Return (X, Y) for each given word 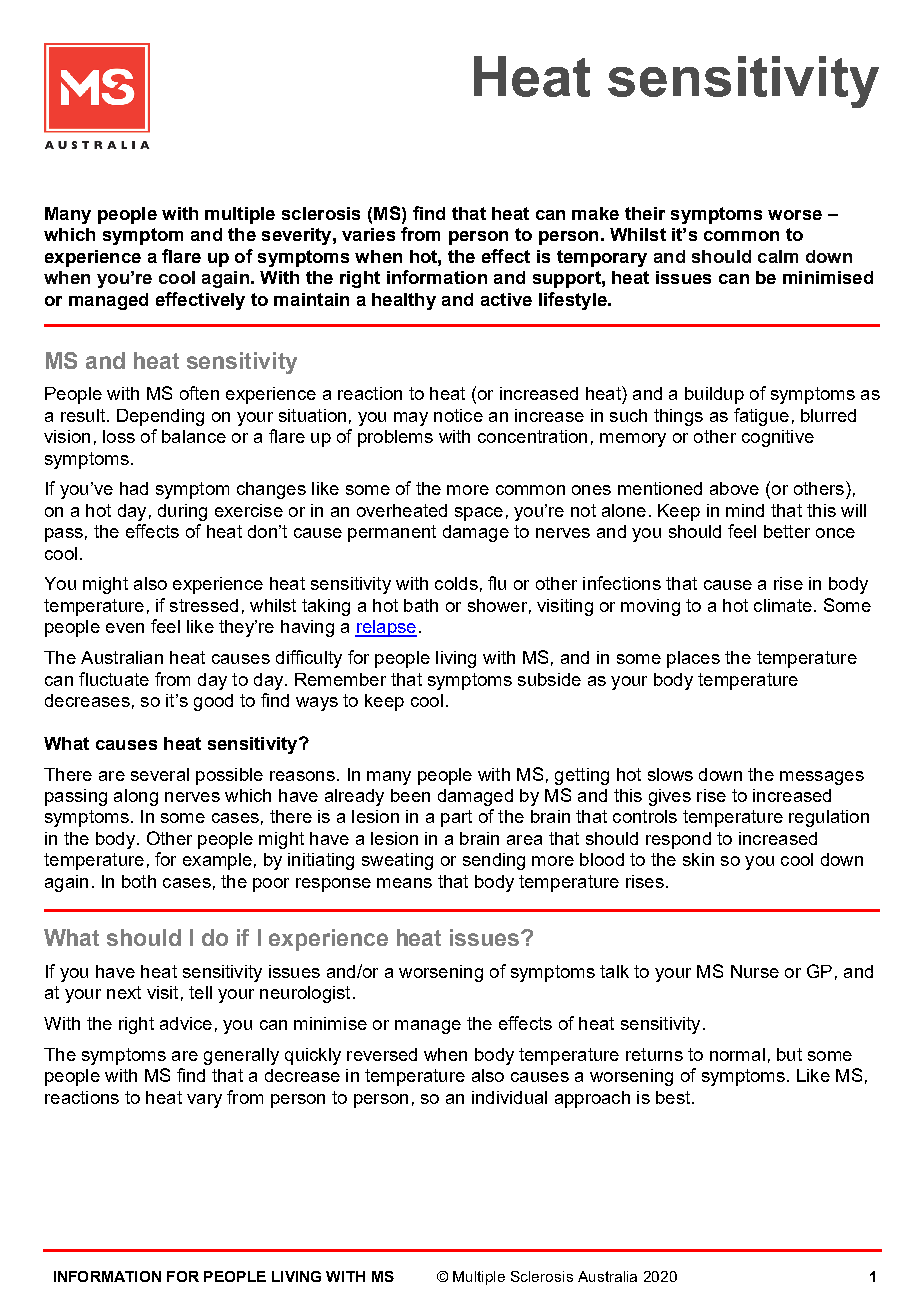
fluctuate (114, 679)
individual (509, 1097)
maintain (311, 299)
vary (204, 1101)
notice (458, 415)
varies (368, 234)
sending (494, 861)
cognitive (778, 438)
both (139, 881)
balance (194, 436)
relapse (386, 628)
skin (698, 859)
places (693, 659)
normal (737, 1054)
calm (778, 256)
